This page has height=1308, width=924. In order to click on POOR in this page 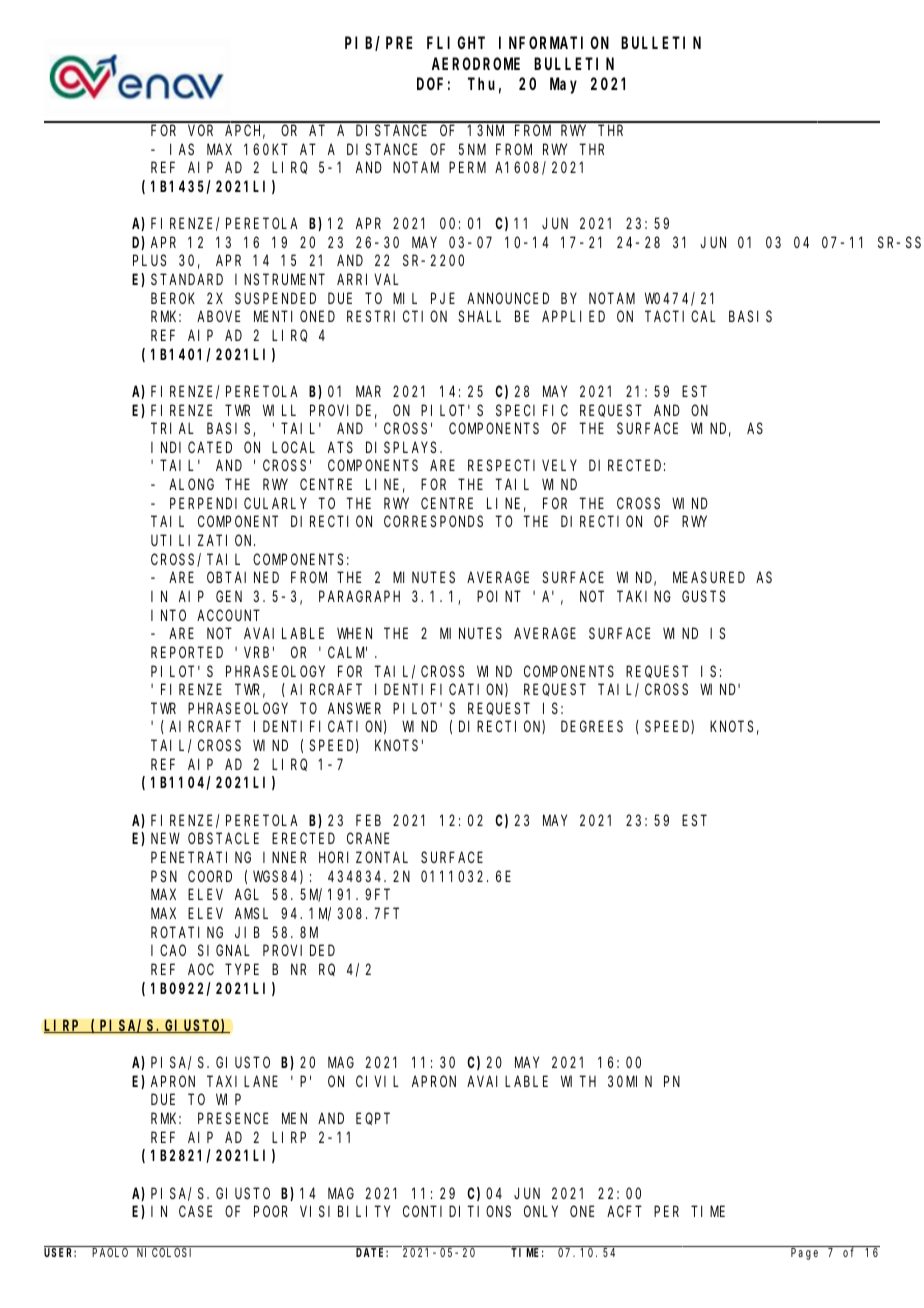, I will do `click(271, 1211)`.
